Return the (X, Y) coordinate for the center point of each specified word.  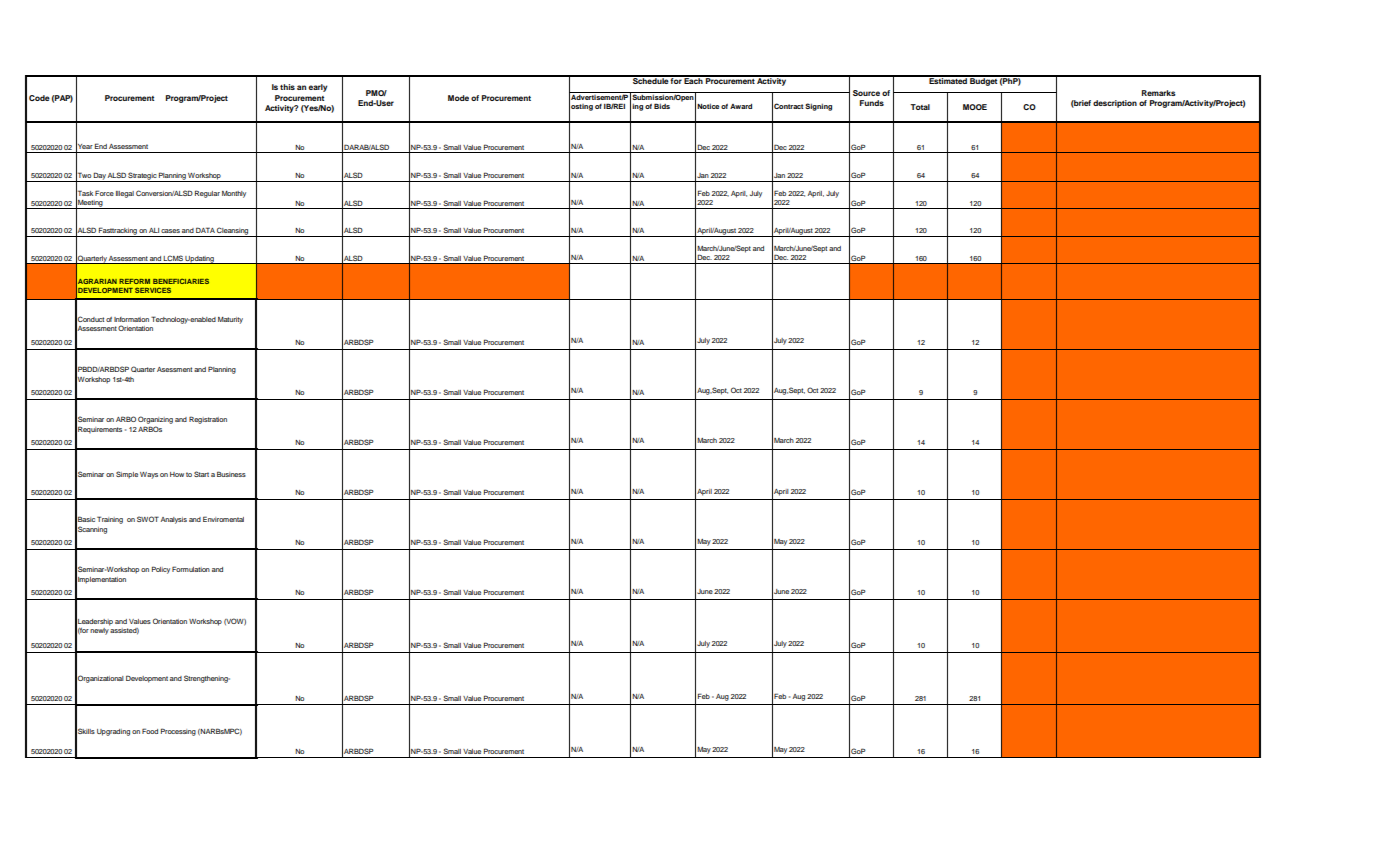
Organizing (155, 420)
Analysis (174, 520)
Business (231, 474)
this (287, 87)
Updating (200, 260)
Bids (662, 106)
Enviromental (223, 519)
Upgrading (113, 732)
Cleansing (233, 232)
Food (150, 731)
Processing (178, 732)
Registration (208, 420)
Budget (983, 81)
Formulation (191, 569)
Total (920, 107)
